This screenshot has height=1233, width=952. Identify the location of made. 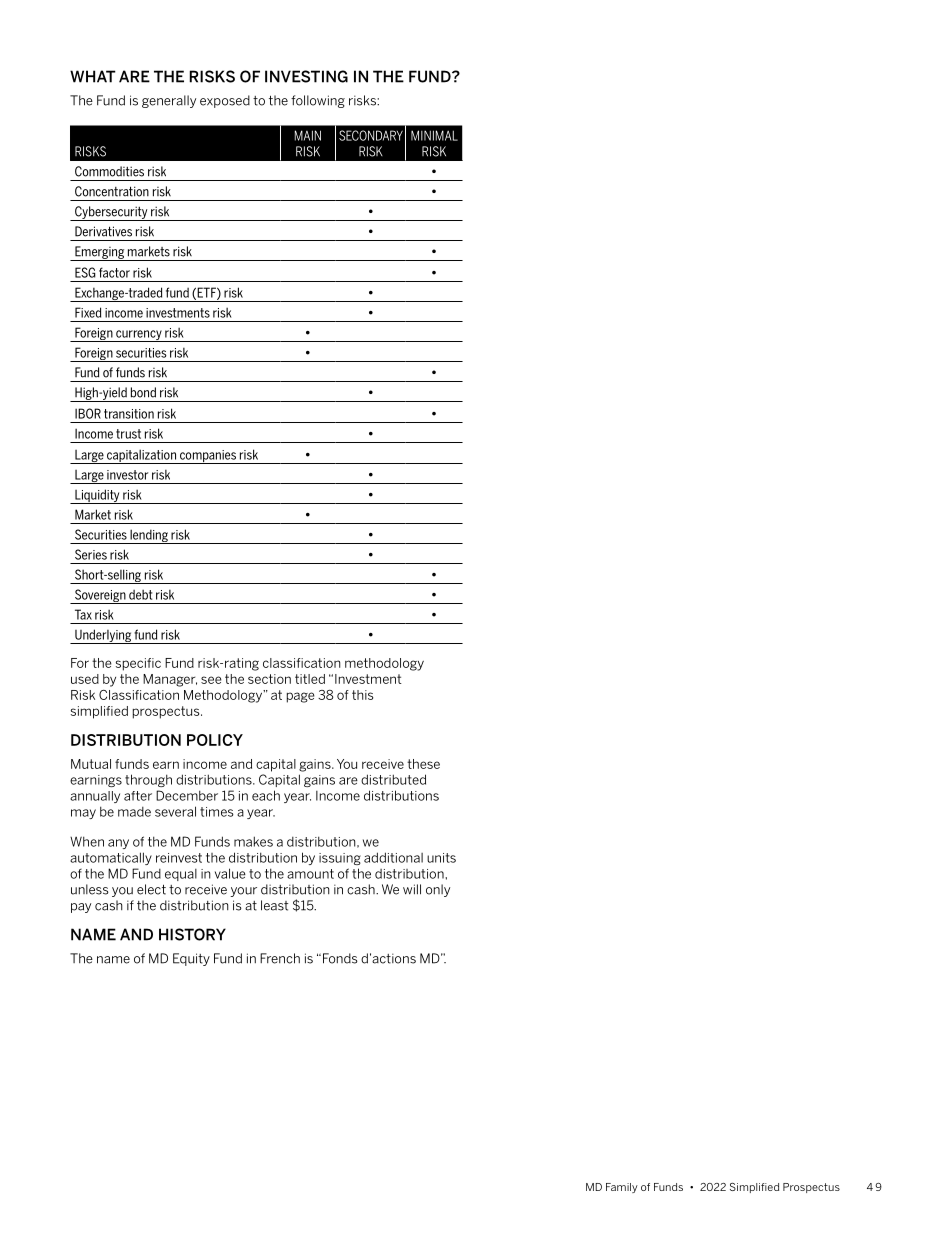
(134, 812).
